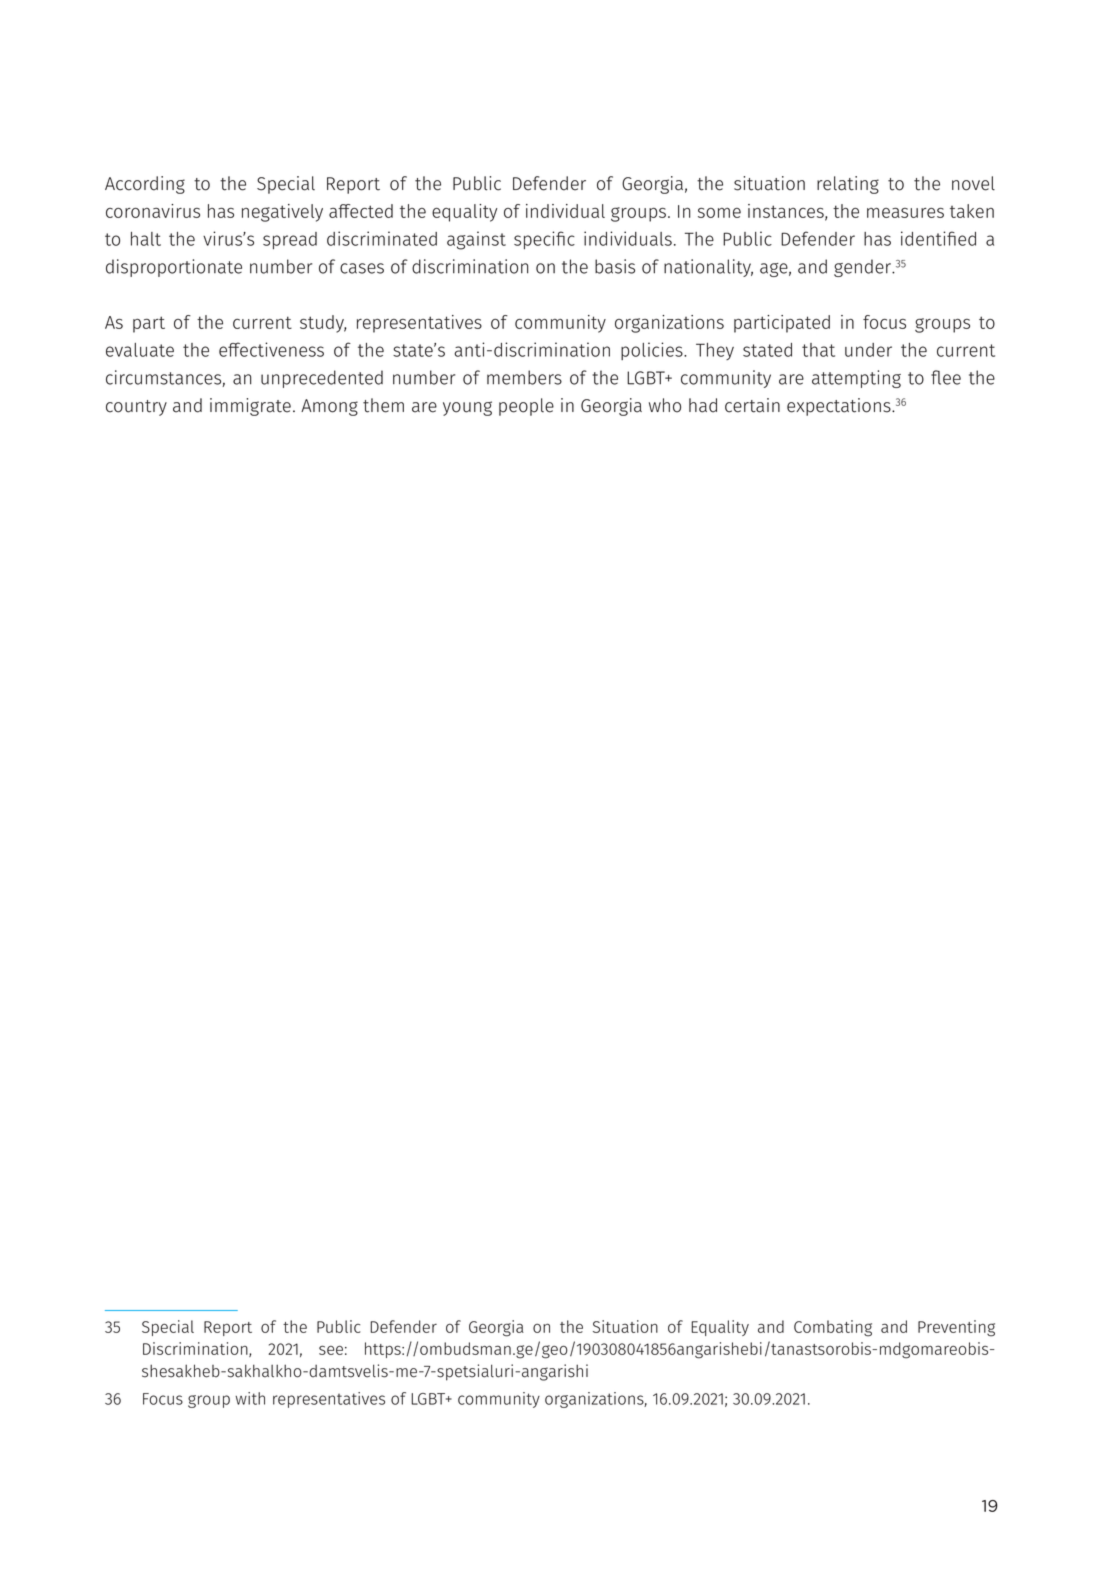 Image resolution: width=1116 pixels, height=1588 pixels. I want to click on with, so click(250, 1398).
